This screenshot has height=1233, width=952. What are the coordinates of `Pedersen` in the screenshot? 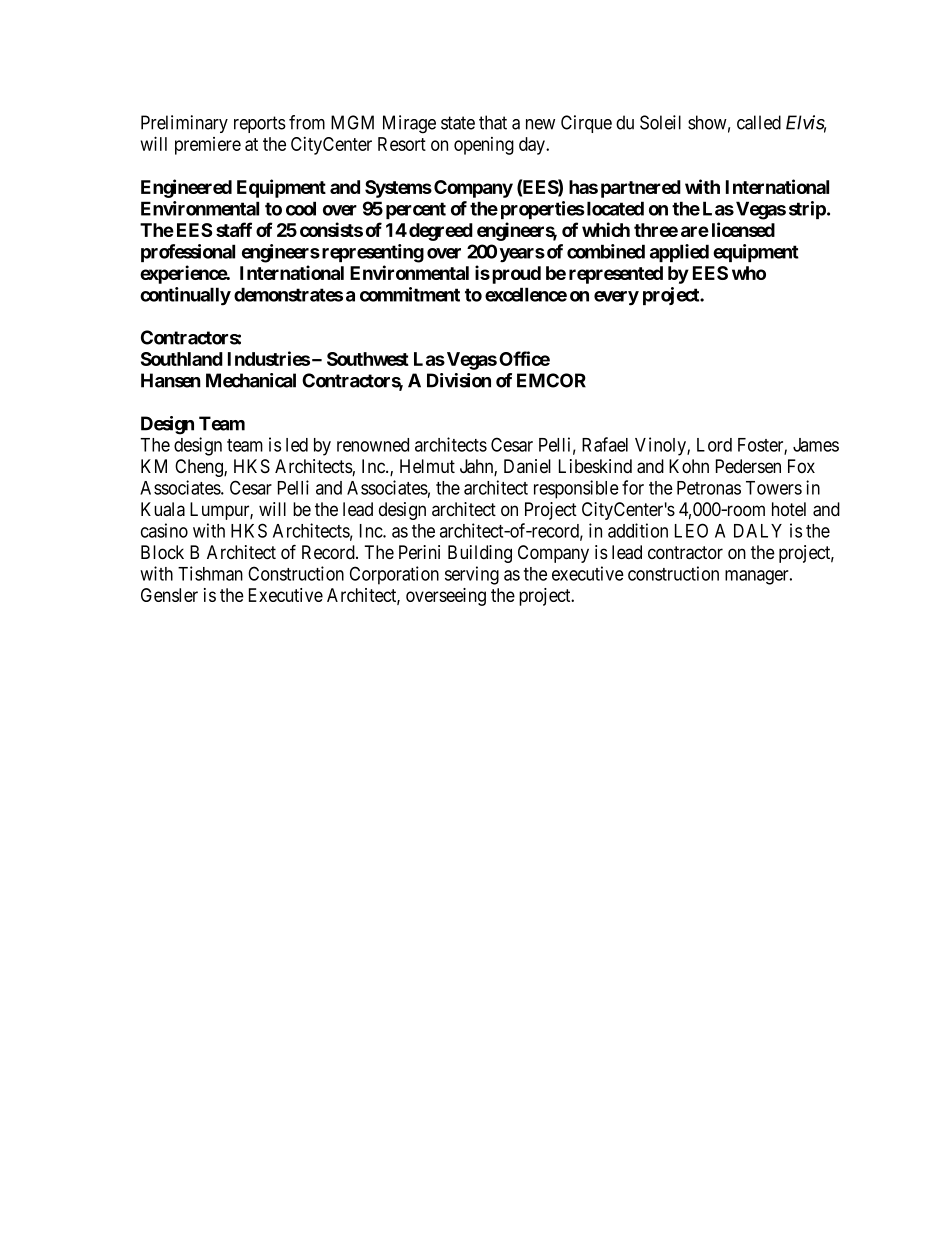 It's located at (748, 466).
